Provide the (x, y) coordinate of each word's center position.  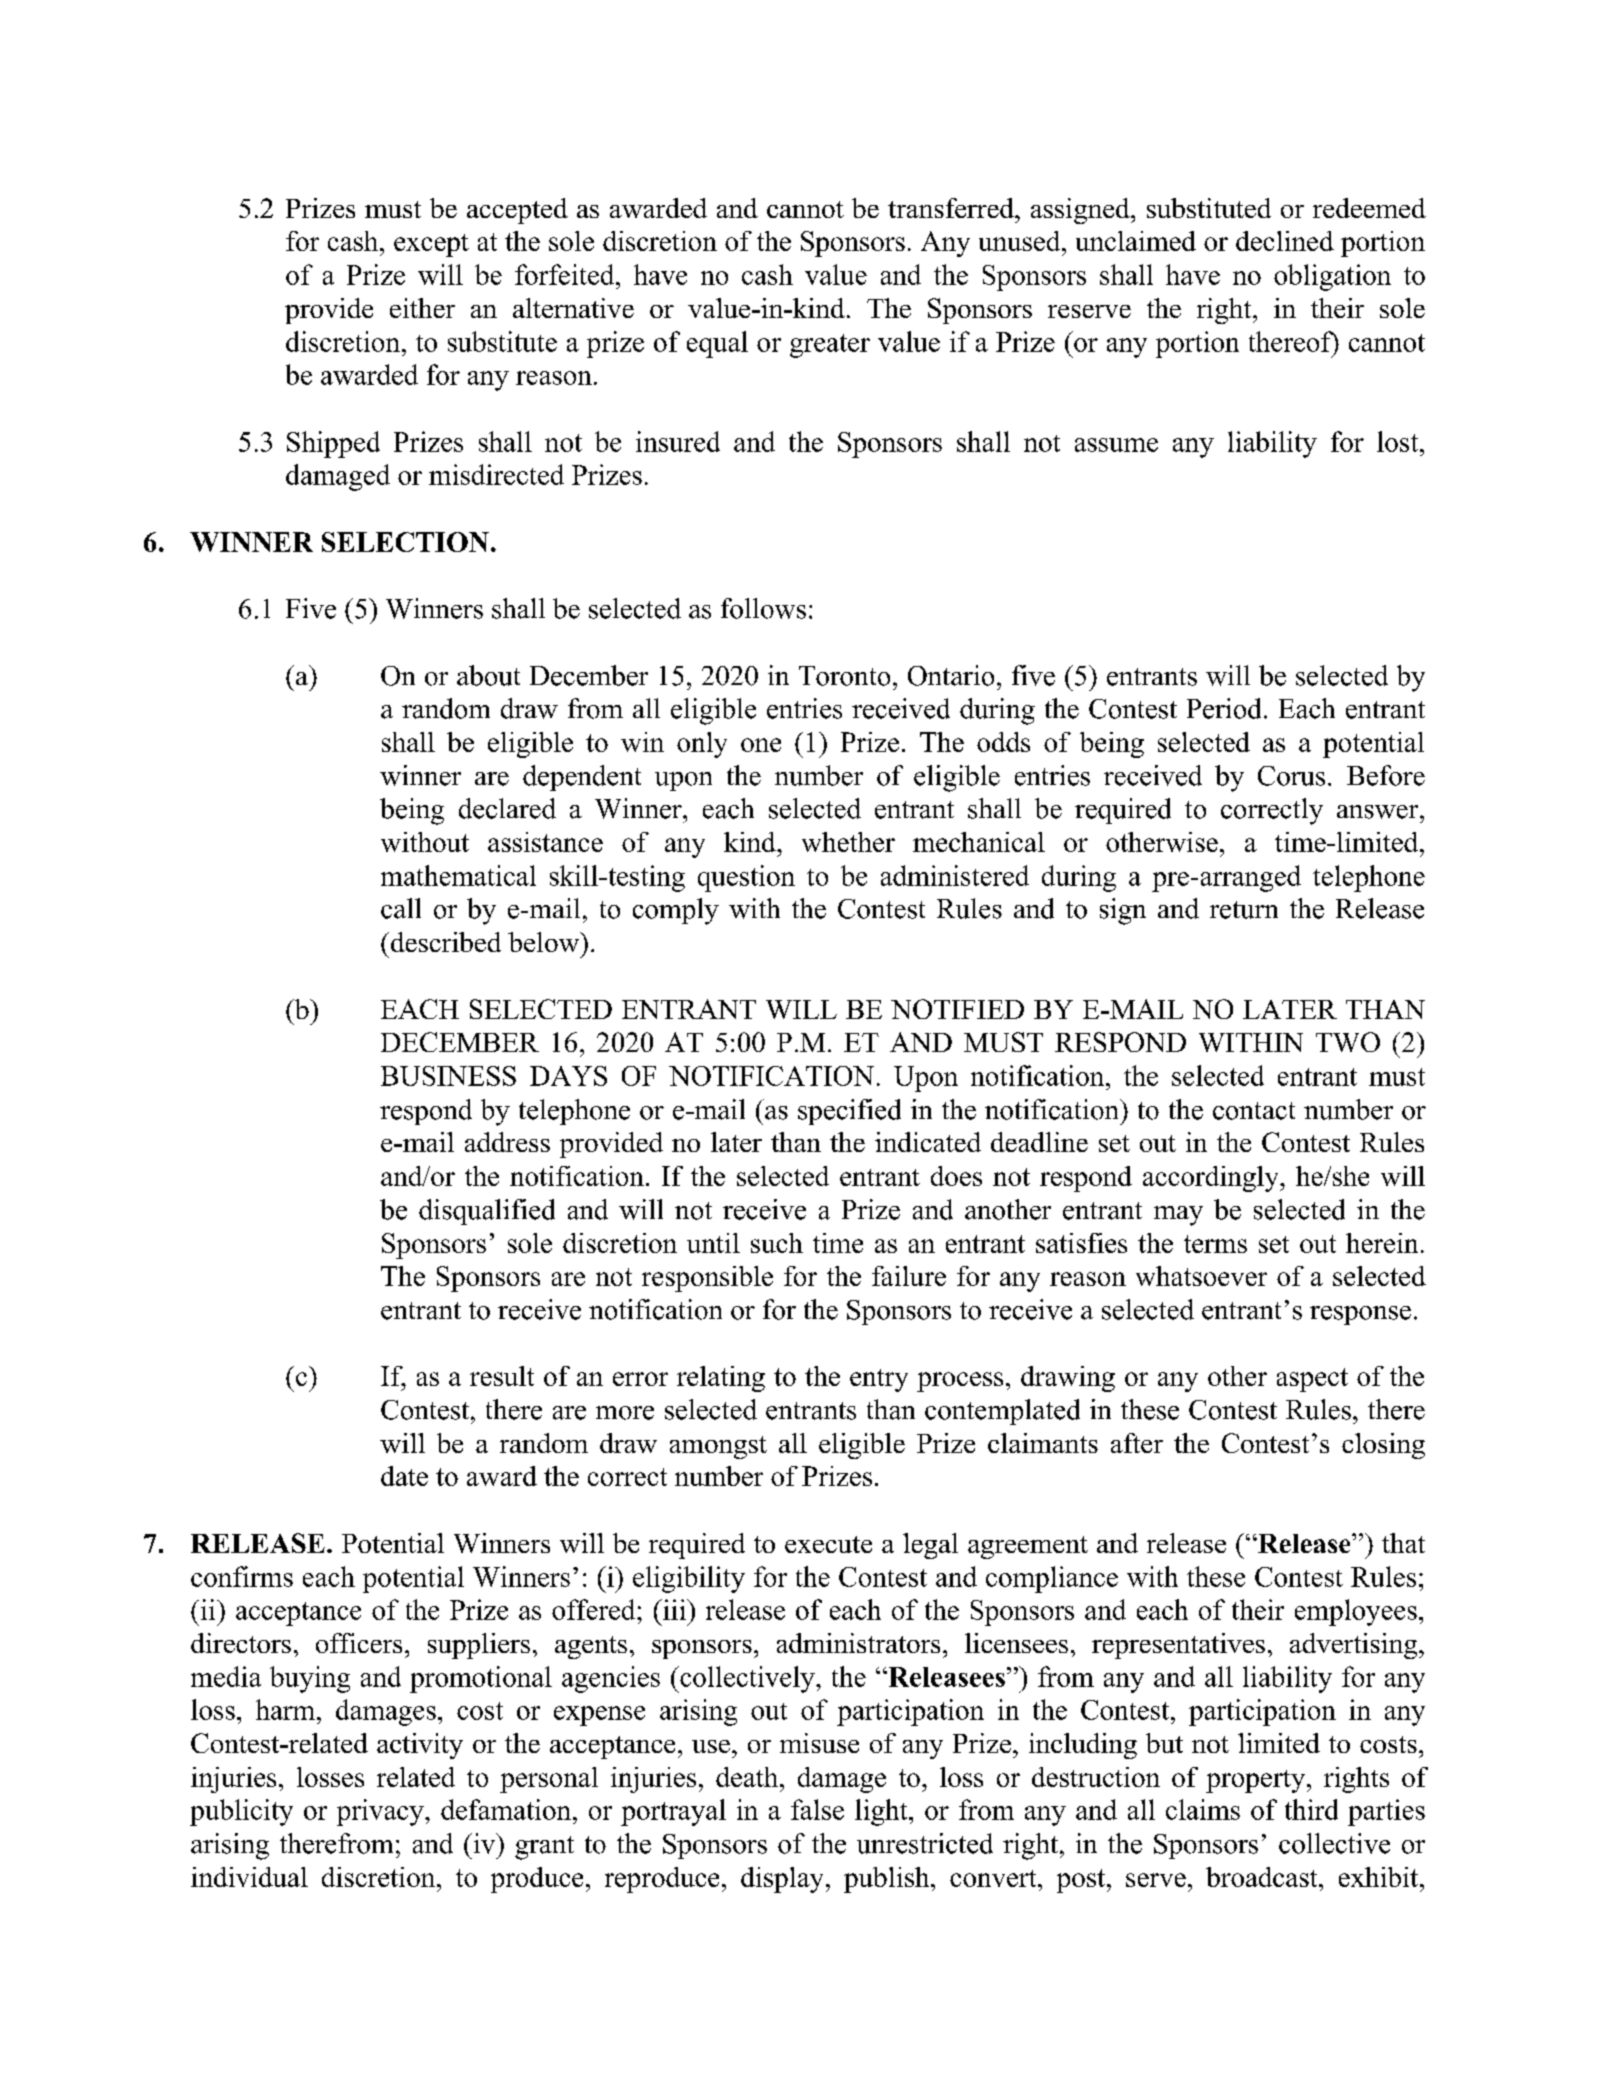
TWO (1348, 1042)
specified (849, 1112)
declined (1285, 241)
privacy (381, 1812)
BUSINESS (448, 1076)
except (431, 245)
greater (830, 346)
